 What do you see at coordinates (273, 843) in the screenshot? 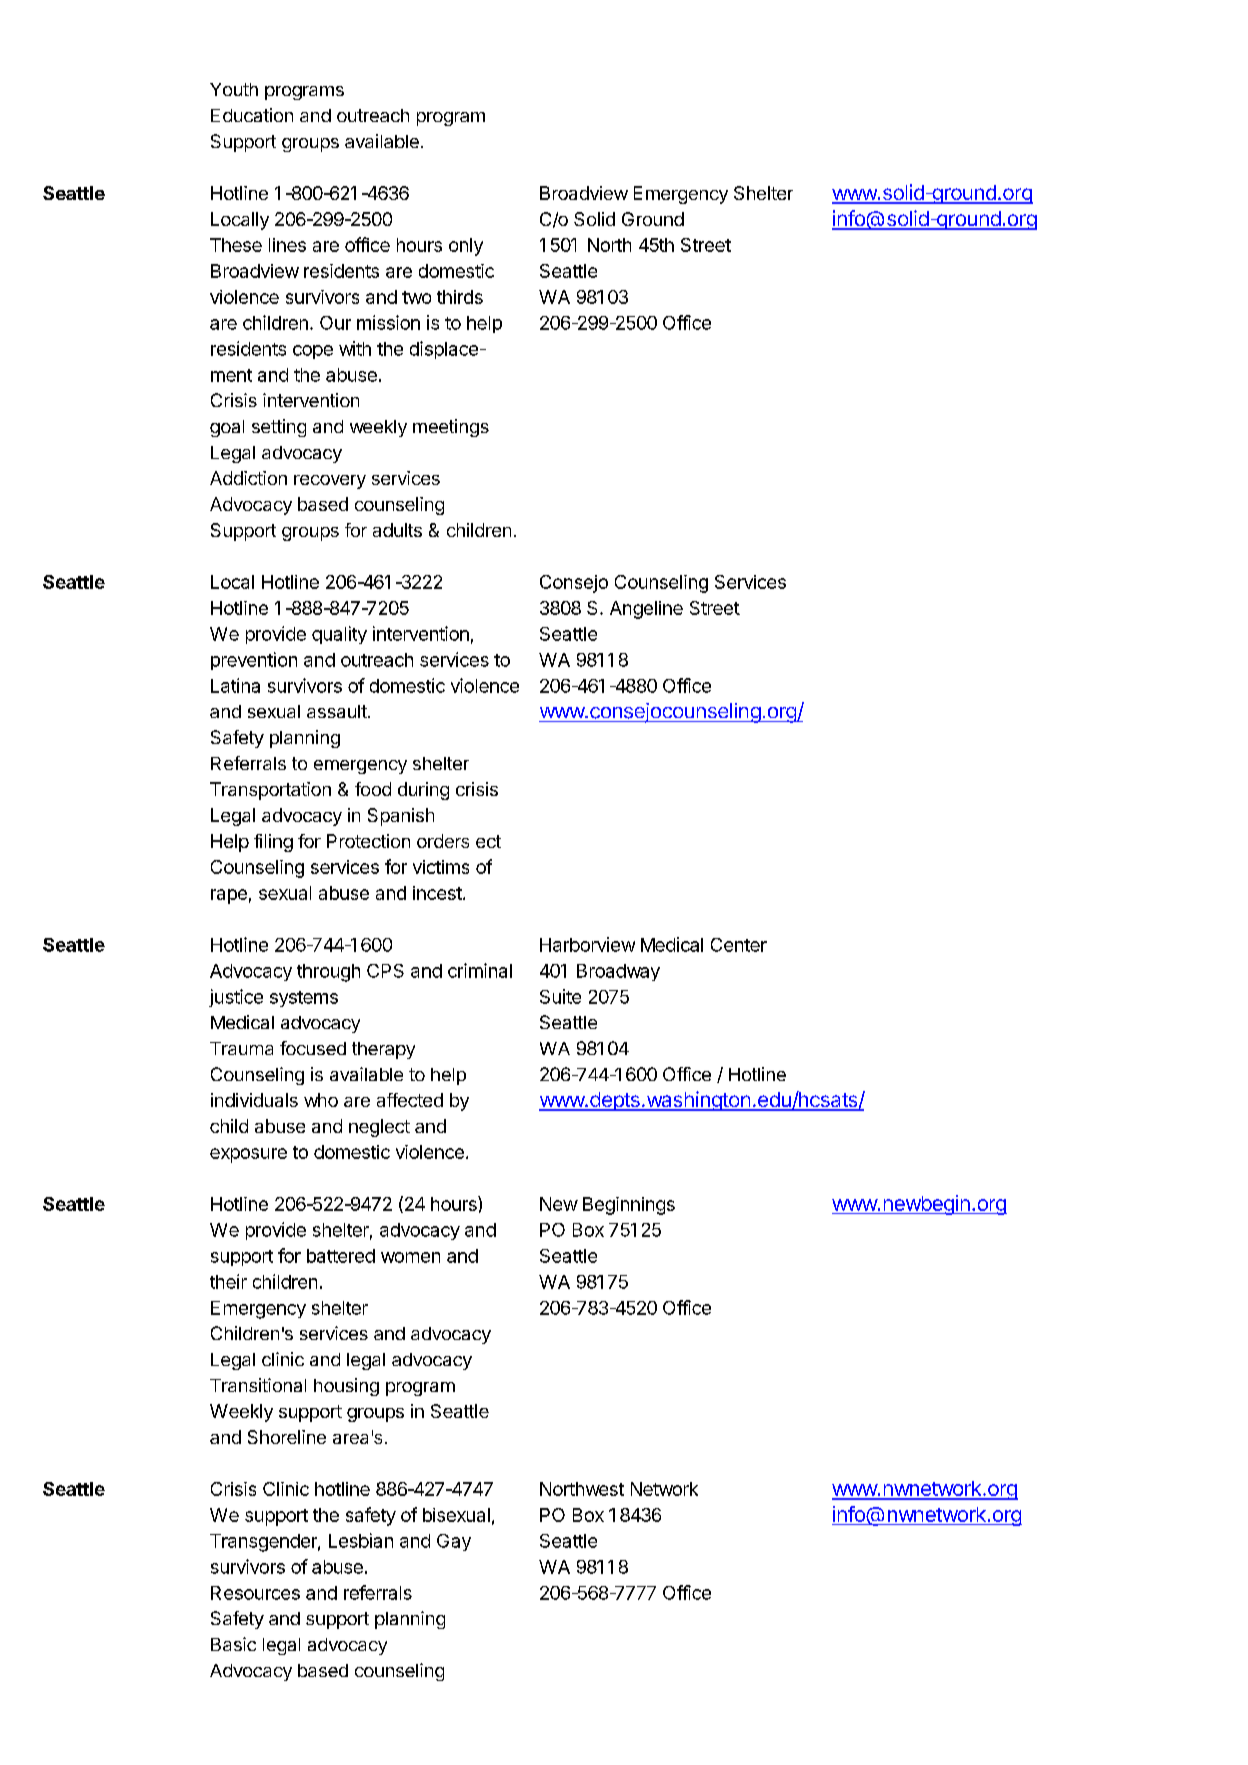
I see `filing` at bounding box center [273, 843].
